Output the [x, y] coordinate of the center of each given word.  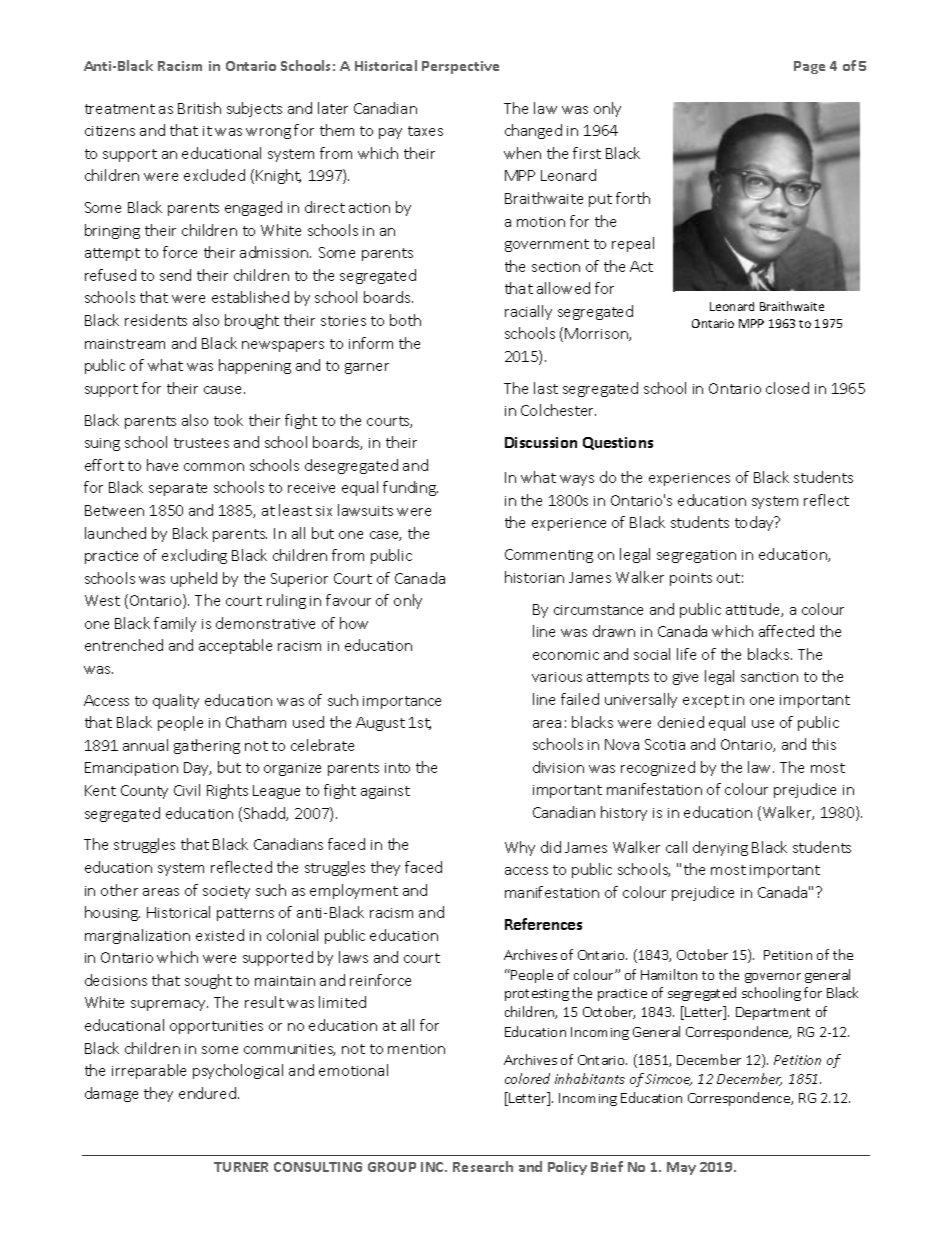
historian [534, 577]
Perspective [460, 67]
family [175, 624]
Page [809, 67]
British [199, 108]
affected [786, 631]
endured [209, 1093]
